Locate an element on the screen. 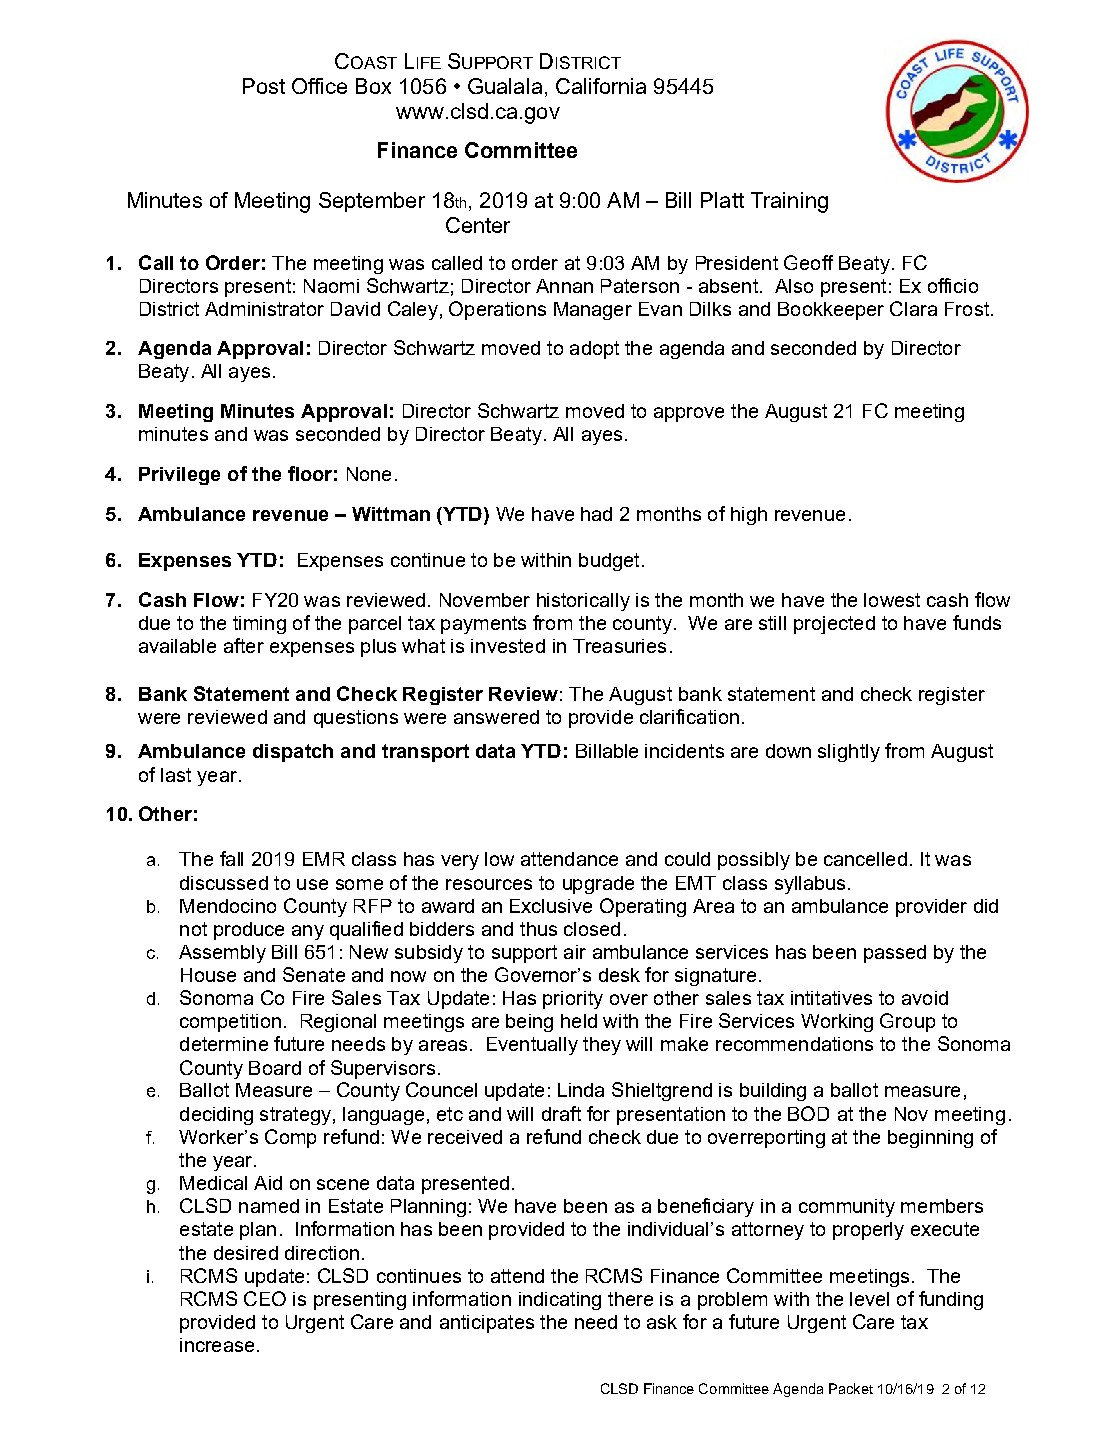 The height and width of the screenshot is (1447, 1118). California is located at coordinates (601, 86).
